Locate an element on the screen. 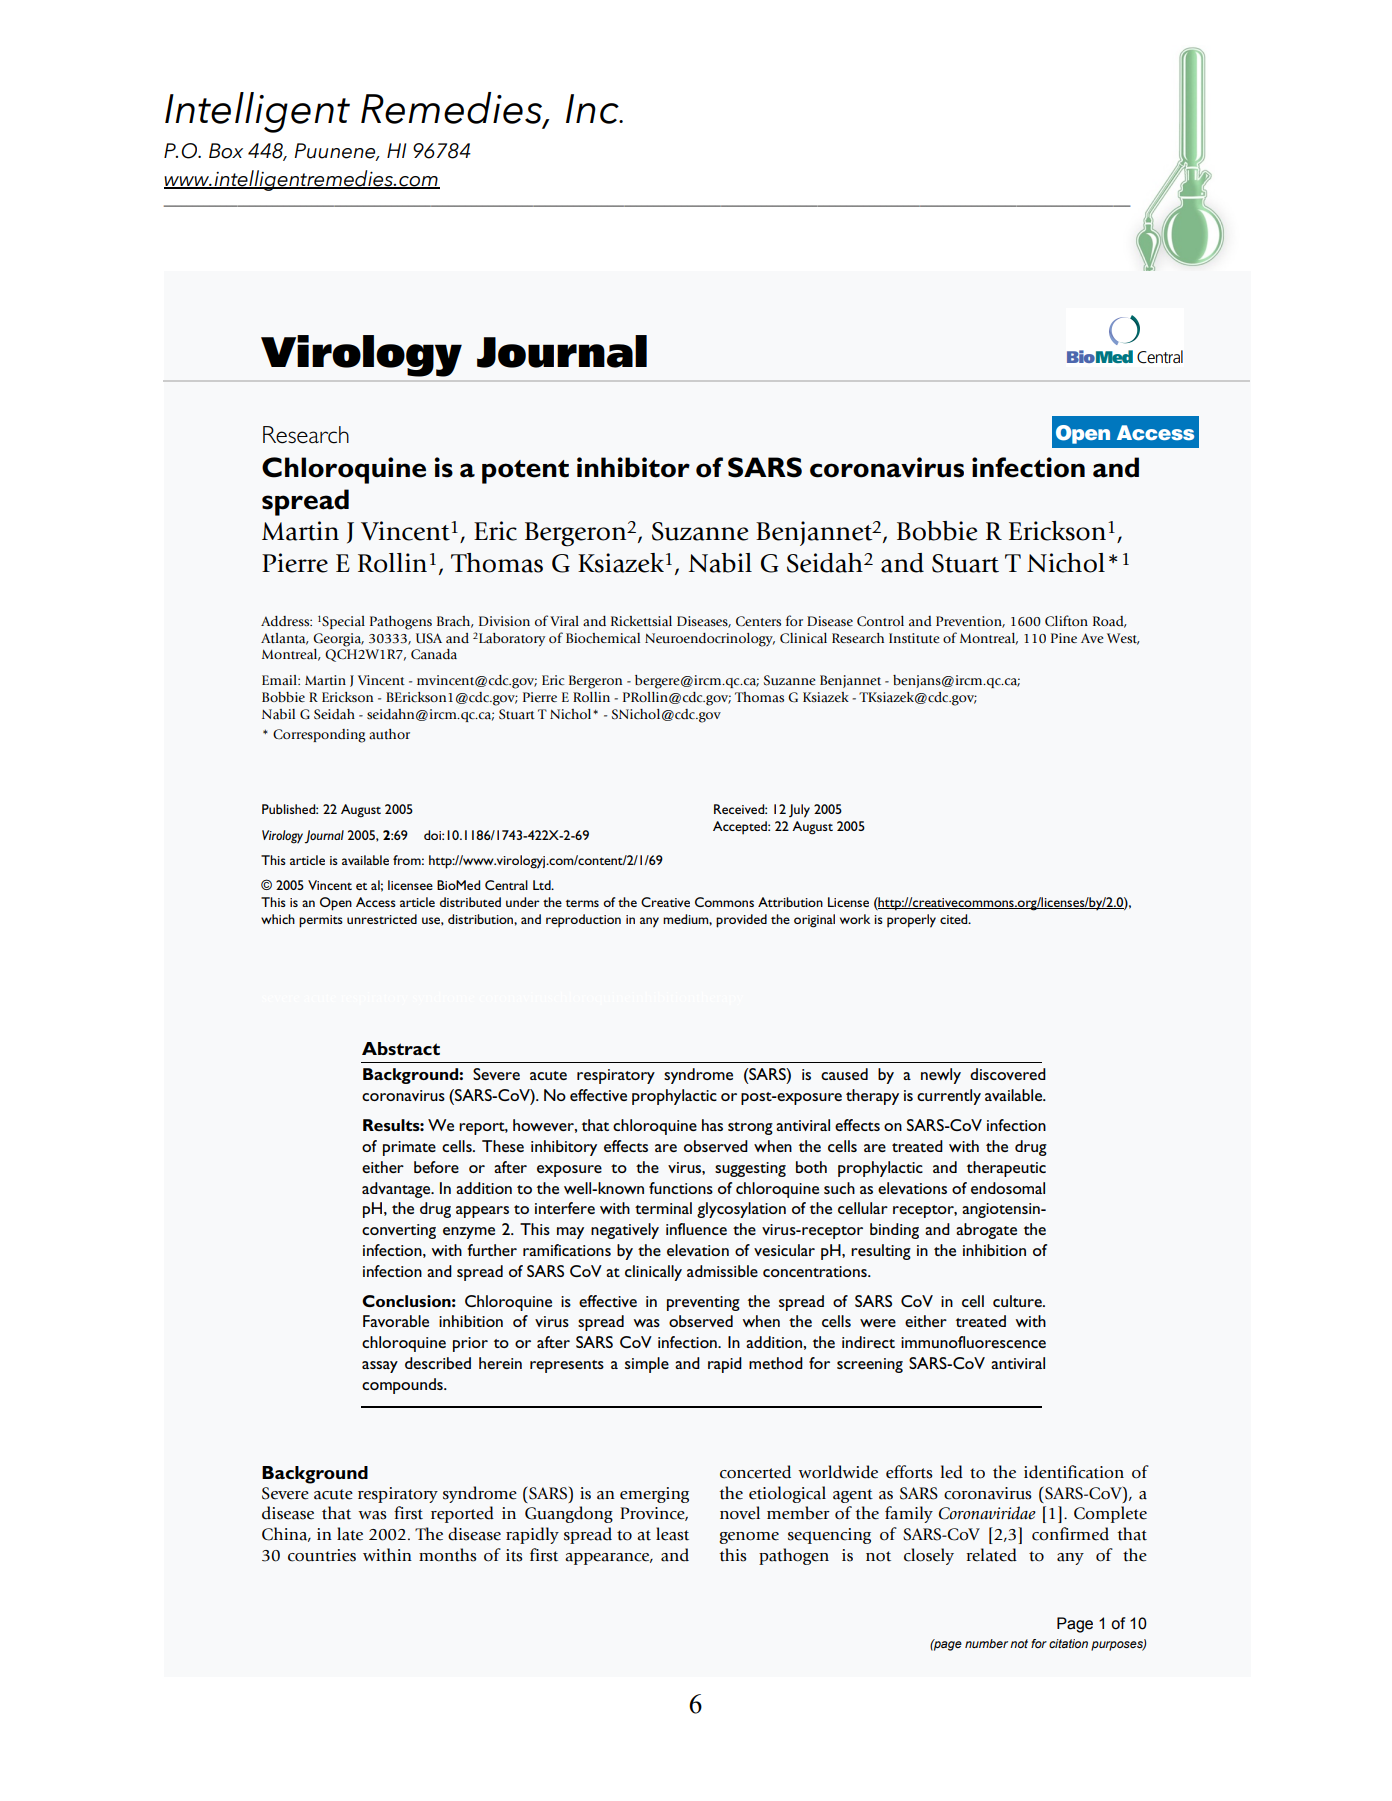 The image size is (1392, 1801). has is located at coordinates (712, 1125).
